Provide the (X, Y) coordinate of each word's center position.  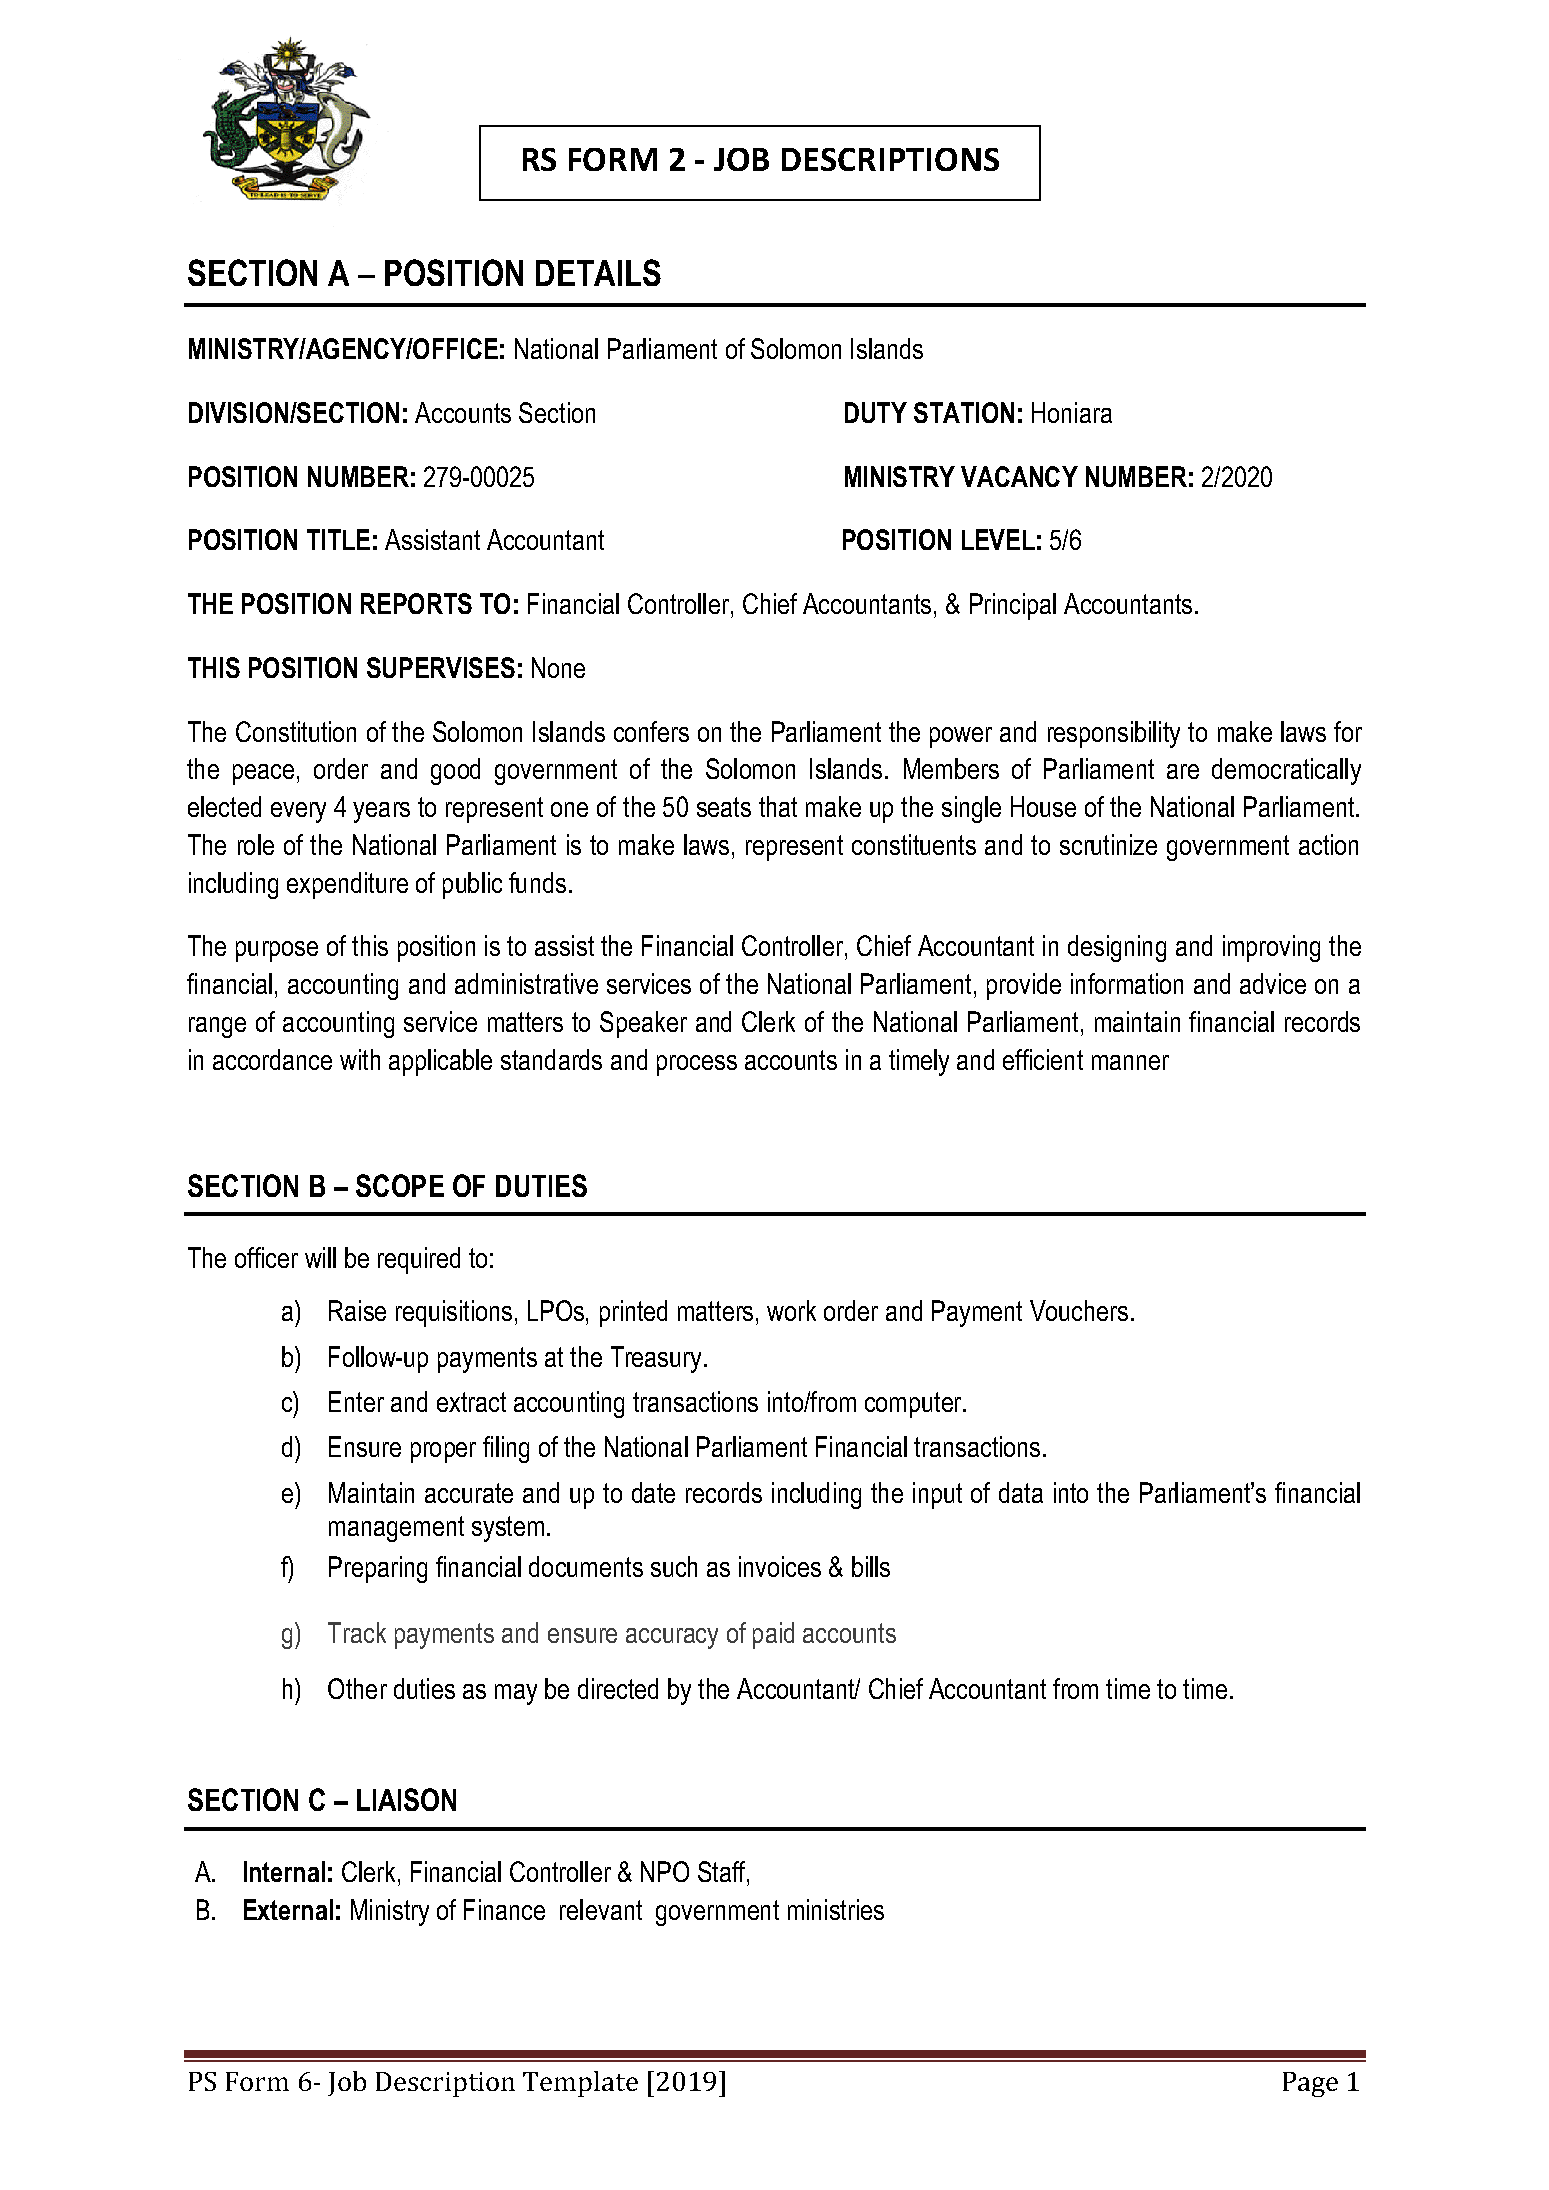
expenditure (347, 885)
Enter (356, 1401)
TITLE (338, 539)
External (288, 1909)
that (778, 806)
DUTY (876, 412)
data (1021, 1492)
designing (1117, 948)
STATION (964, 412)
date (653, 1492)
